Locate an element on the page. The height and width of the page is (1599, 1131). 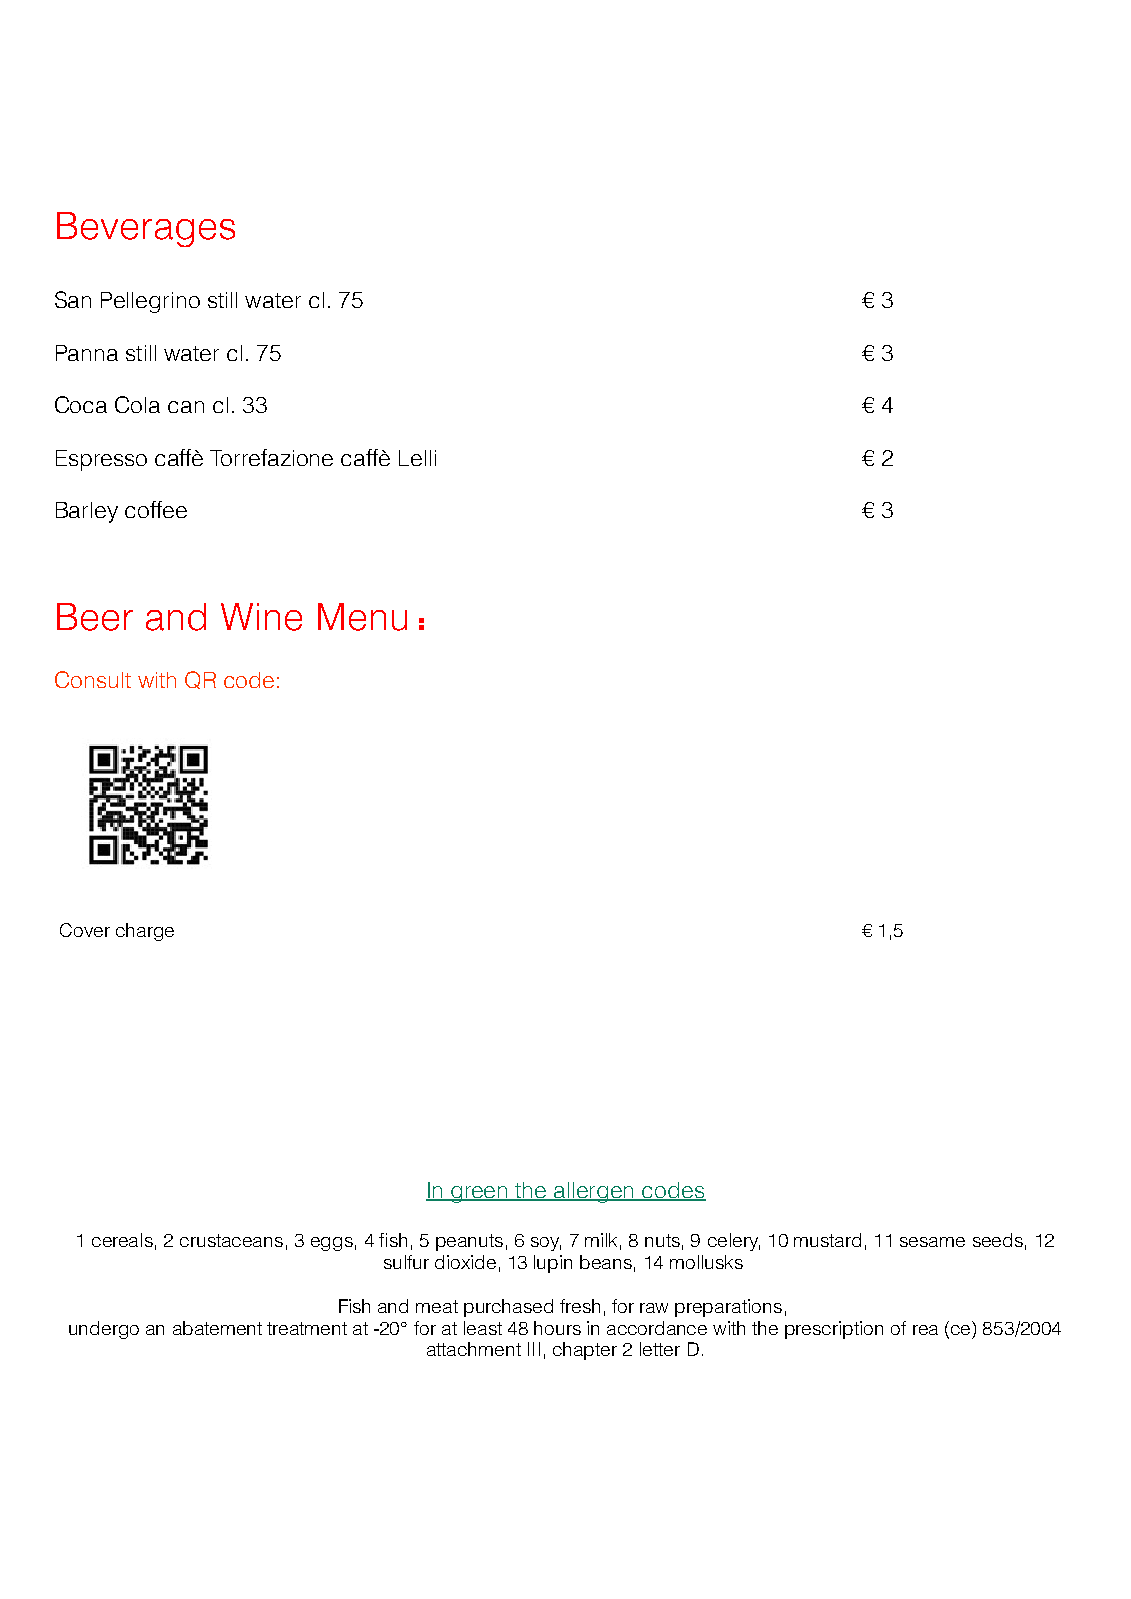
Beer is located at coordinates (95, 617).
